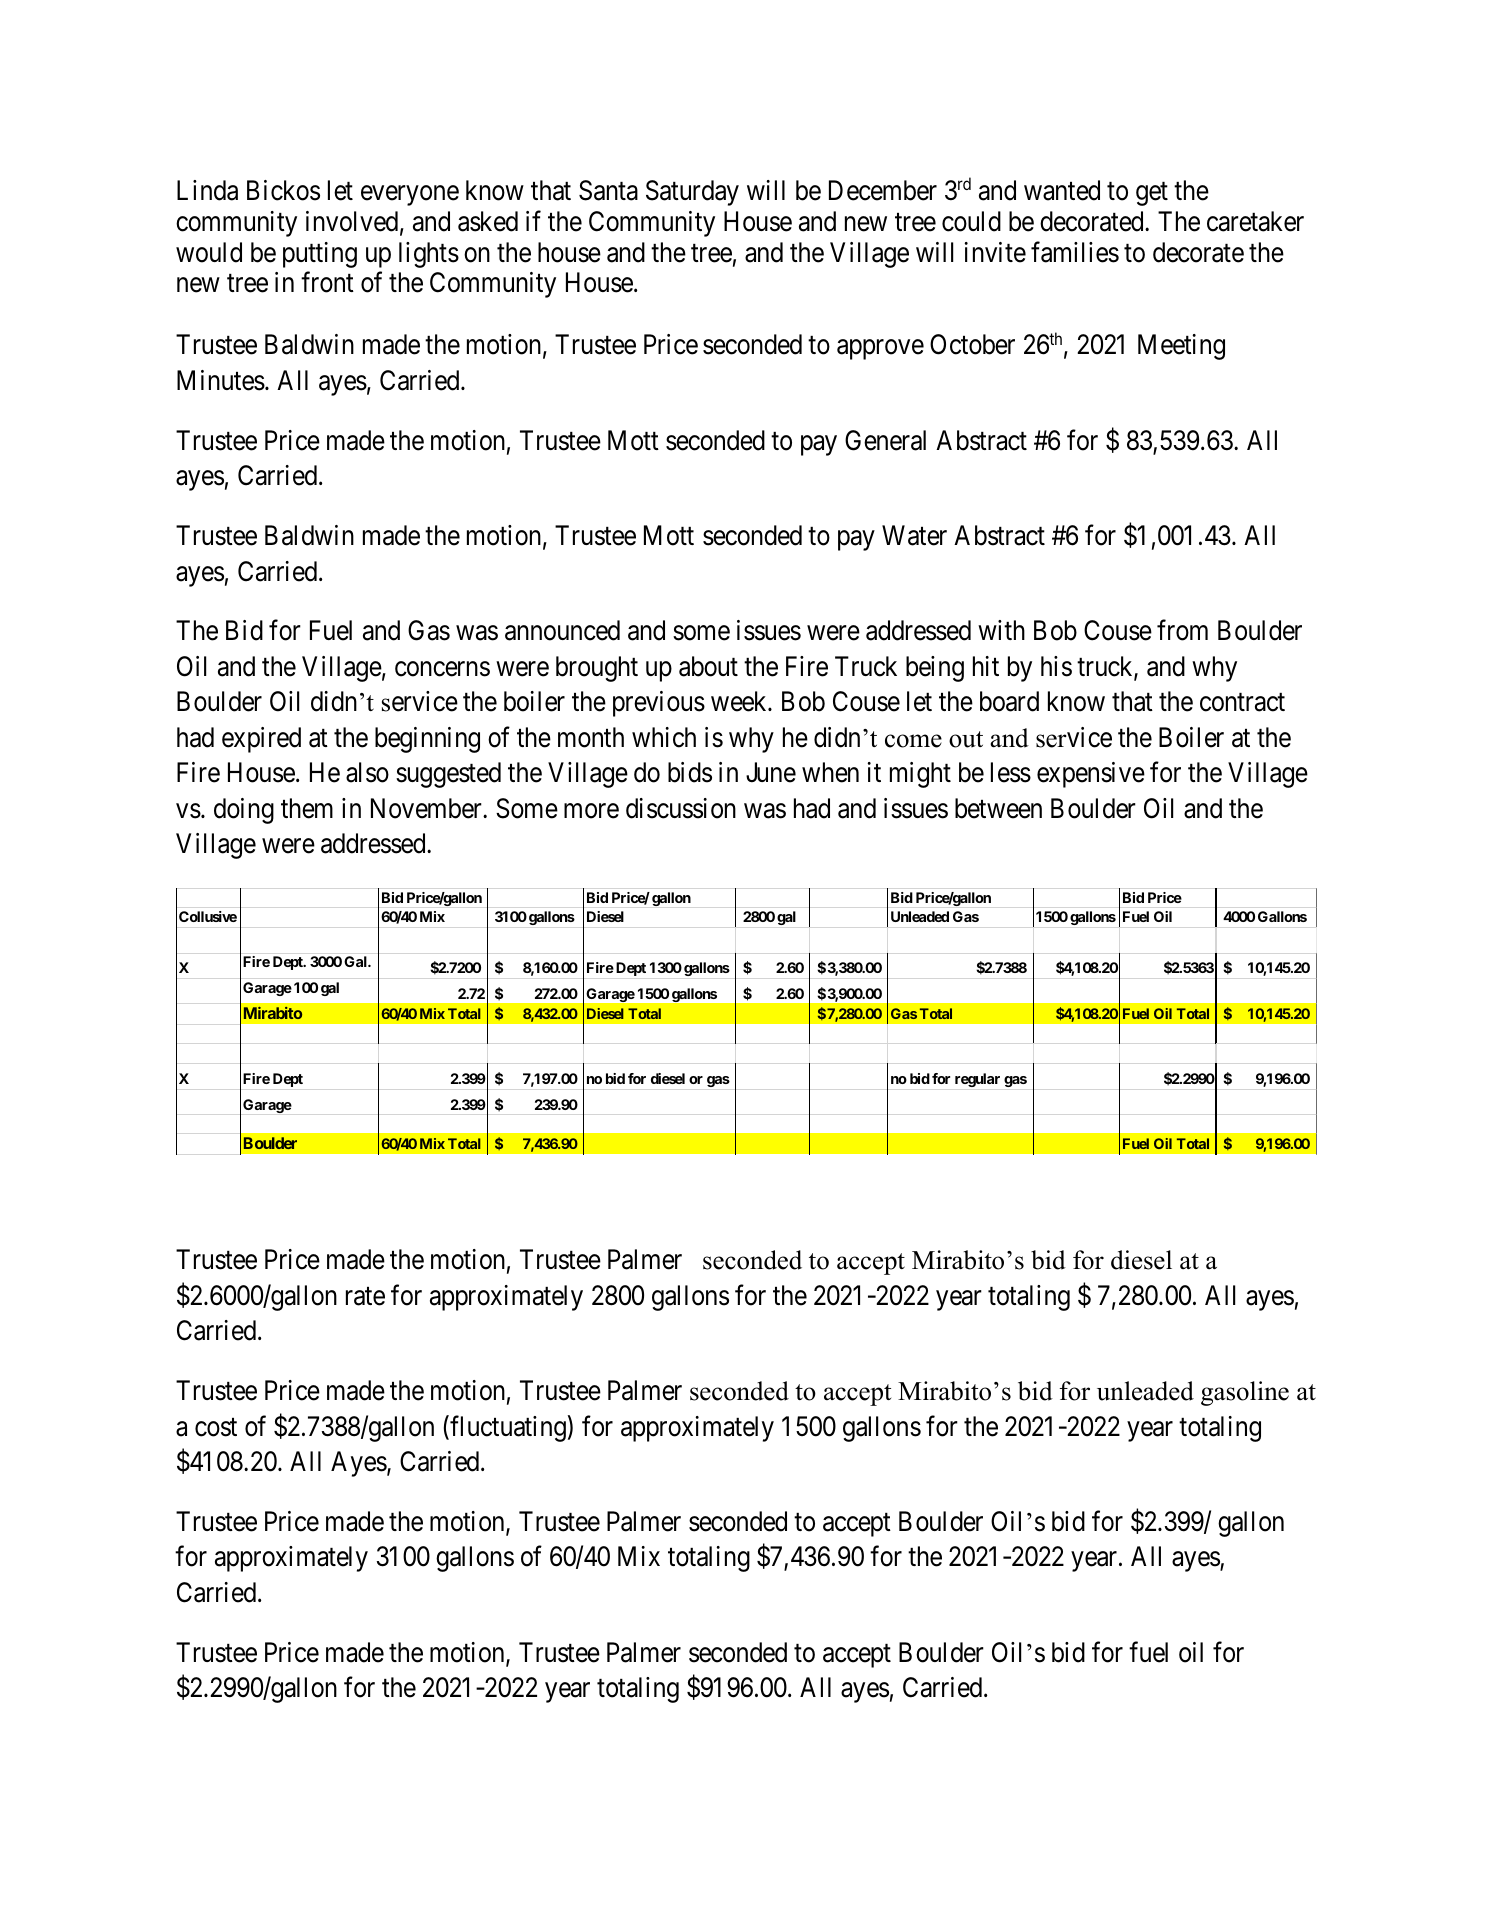 The height and width of the screenshot is (1931, 1492). What do you see at coordinates (216, 1427) in the screenshot?
I see `cost` at bounding box center [216, 1427].
